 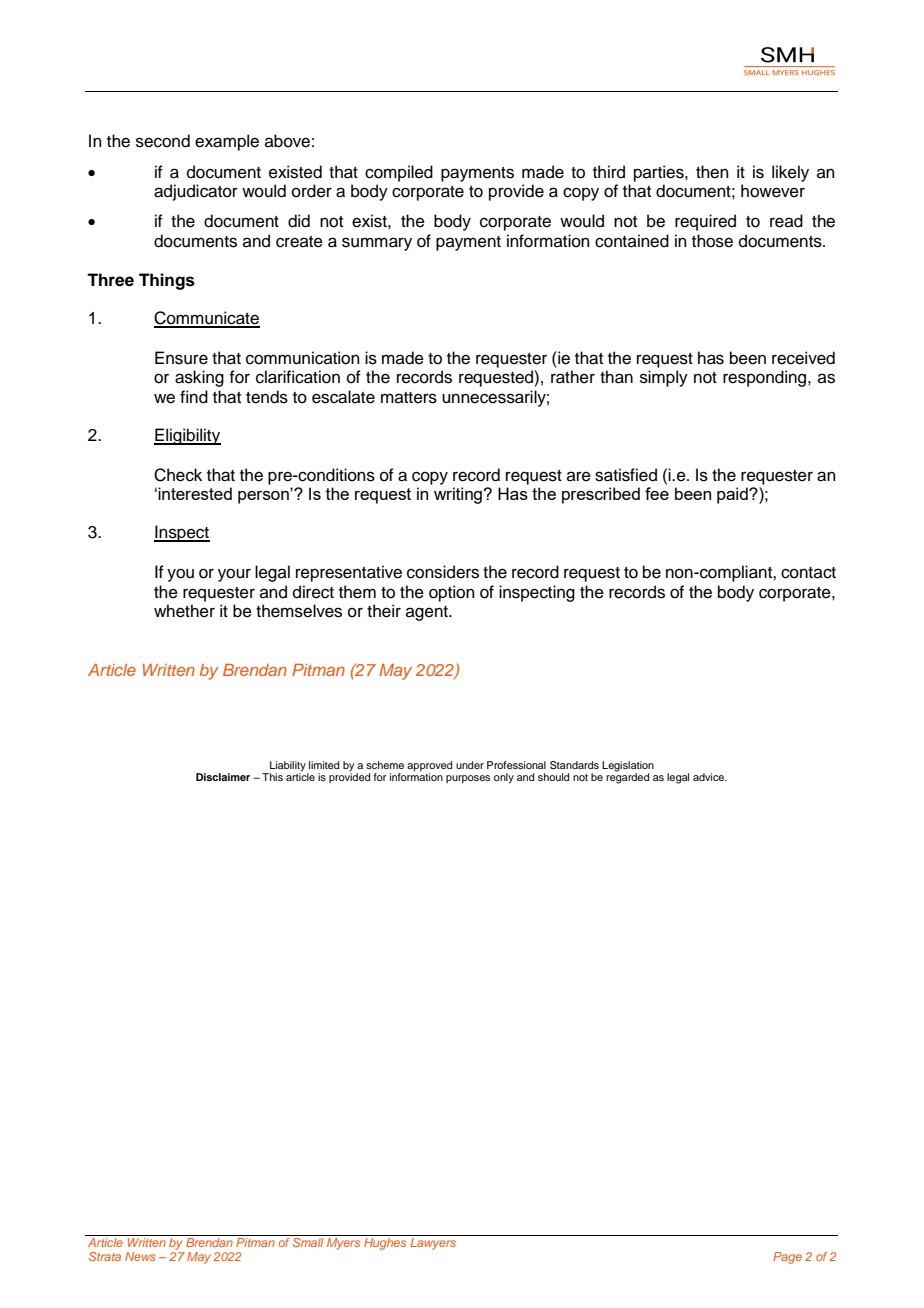 I want to click on purposes, so click(x=468, y=779).
